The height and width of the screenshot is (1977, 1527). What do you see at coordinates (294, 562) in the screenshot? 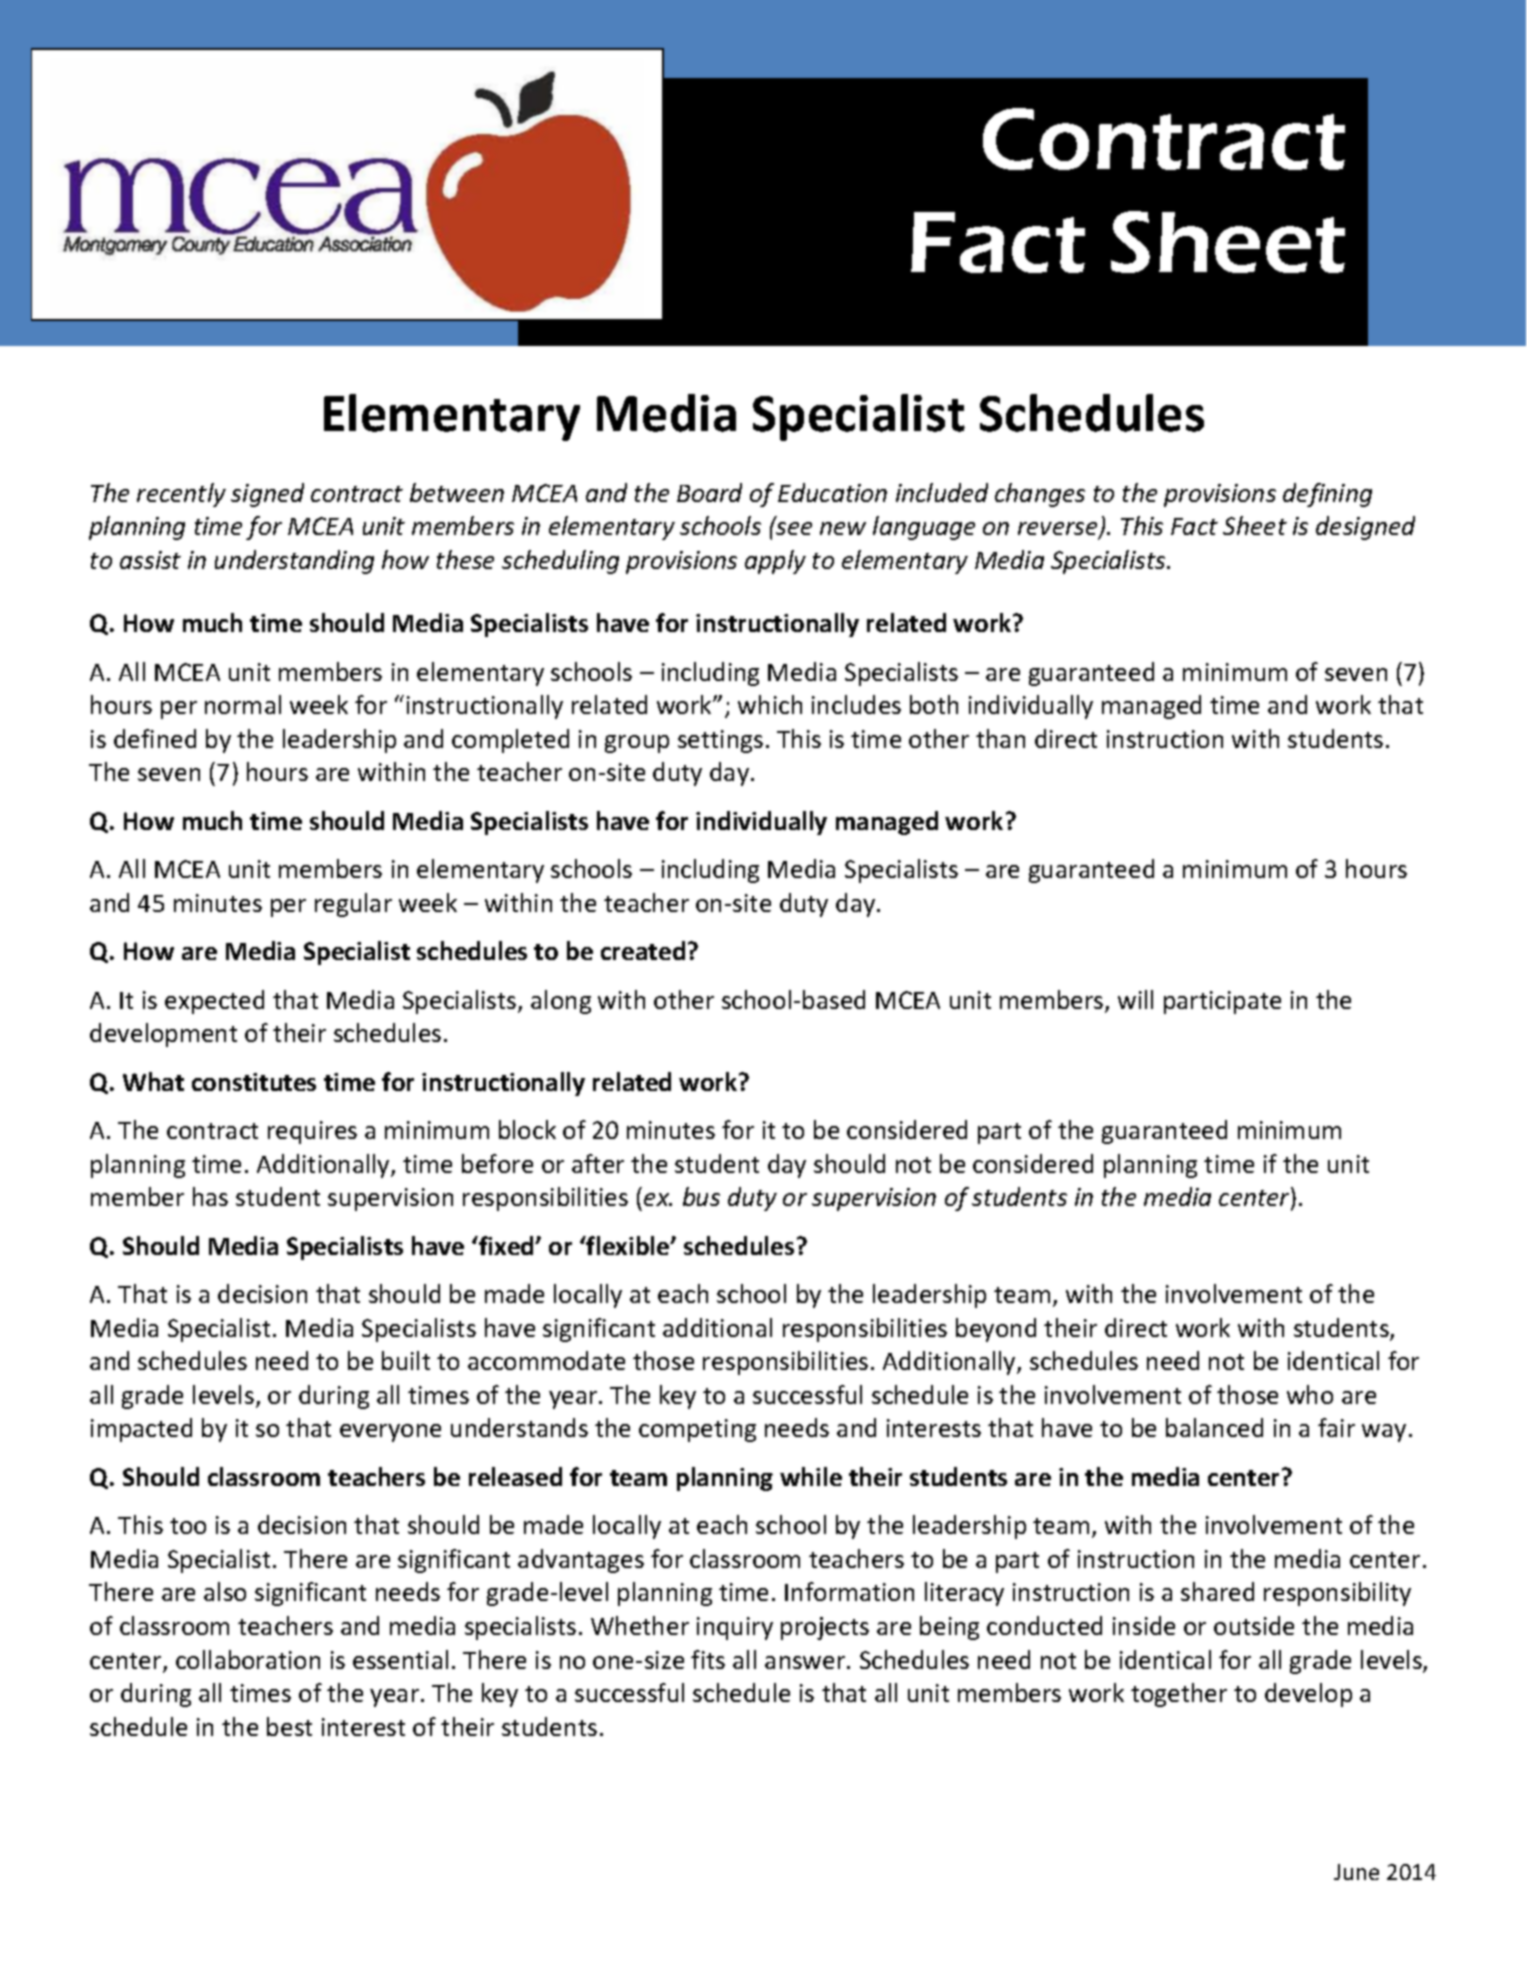
I see `understanding` at bounding box center [294, 562].
